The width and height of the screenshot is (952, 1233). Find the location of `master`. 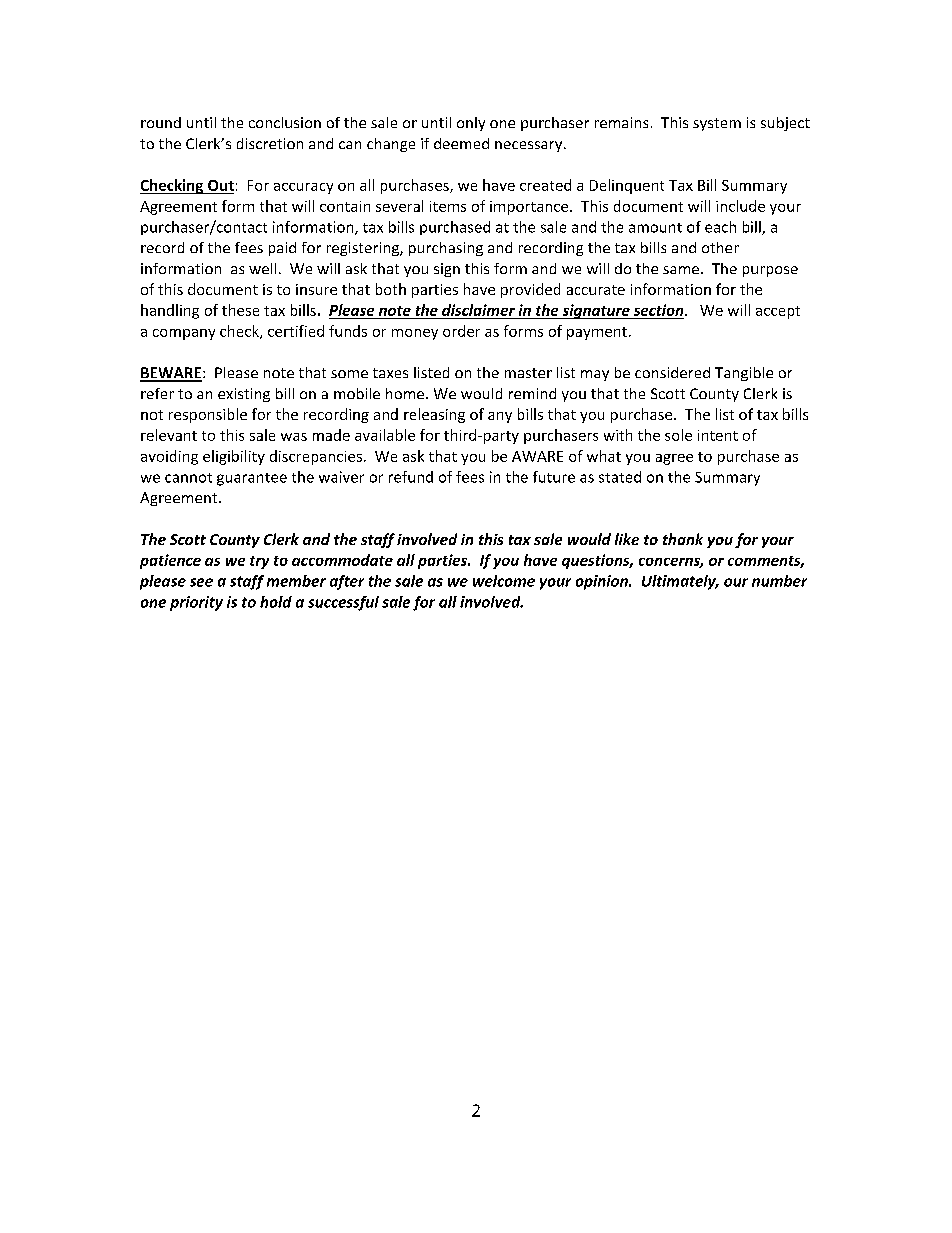

master is located at coordinates (528, 373).
